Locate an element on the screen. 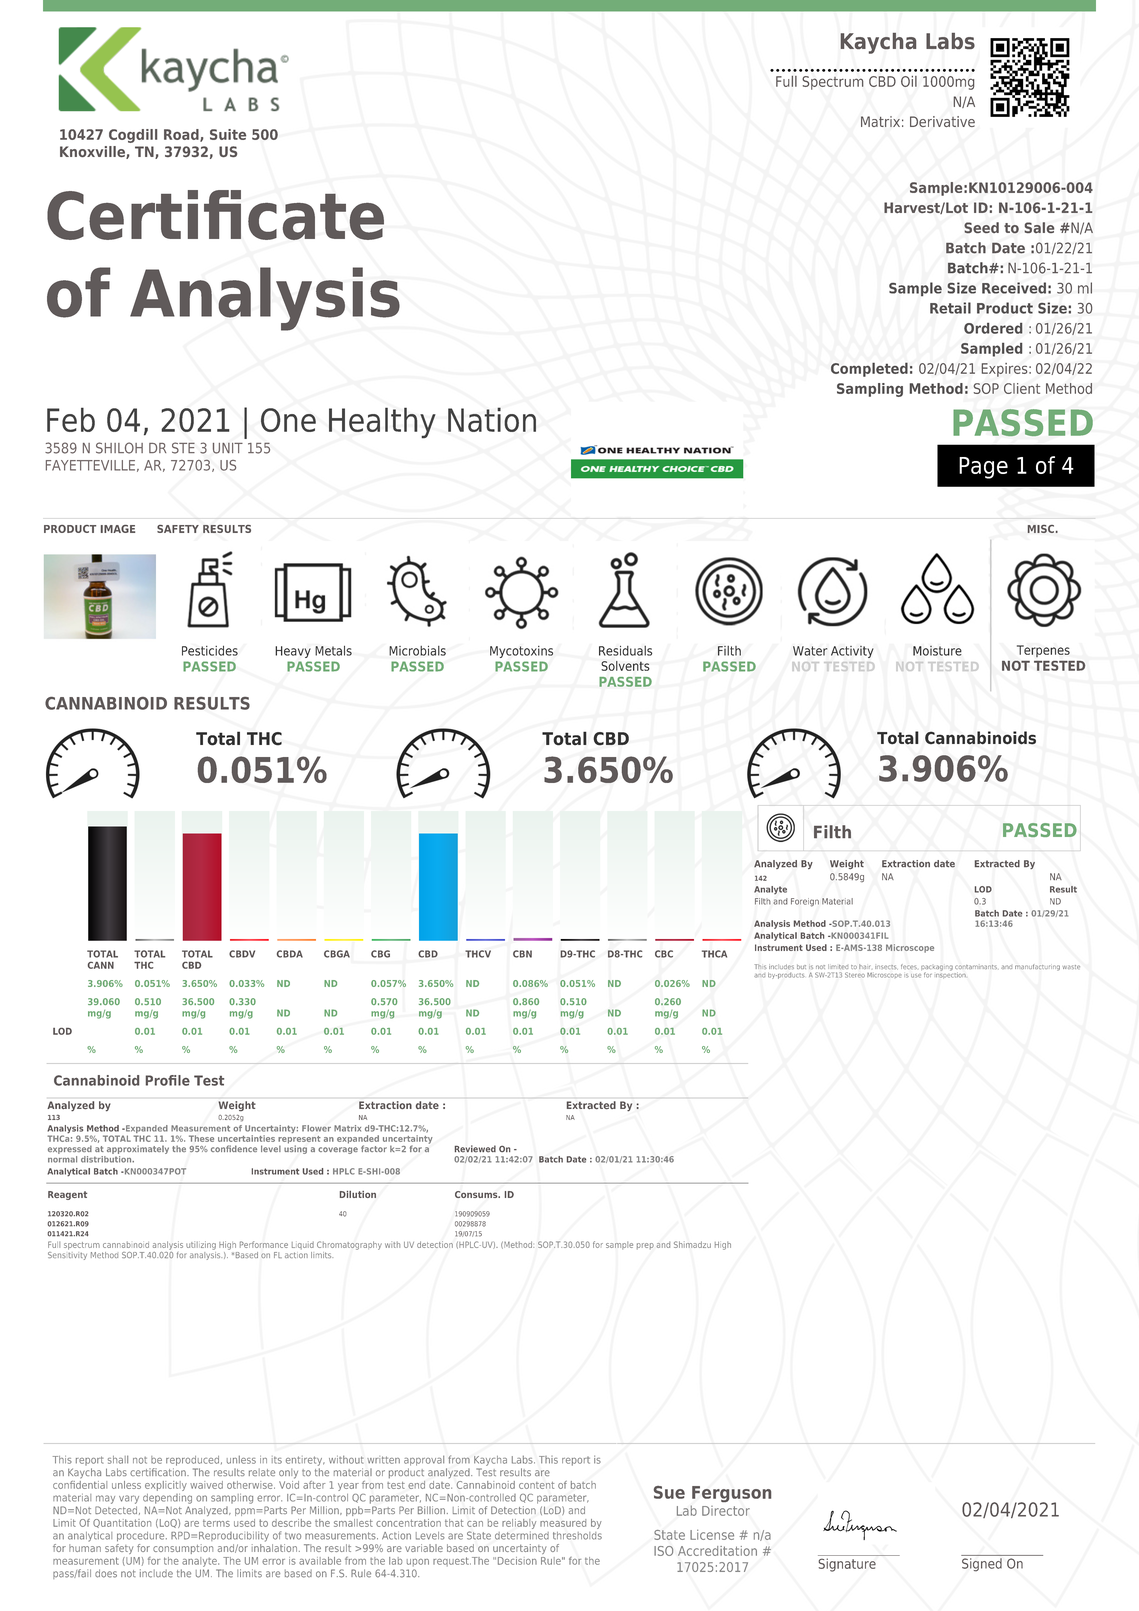 The height and width of the screenshot is (1611, 1139). consumption is located at coordinates (183, 1549).
